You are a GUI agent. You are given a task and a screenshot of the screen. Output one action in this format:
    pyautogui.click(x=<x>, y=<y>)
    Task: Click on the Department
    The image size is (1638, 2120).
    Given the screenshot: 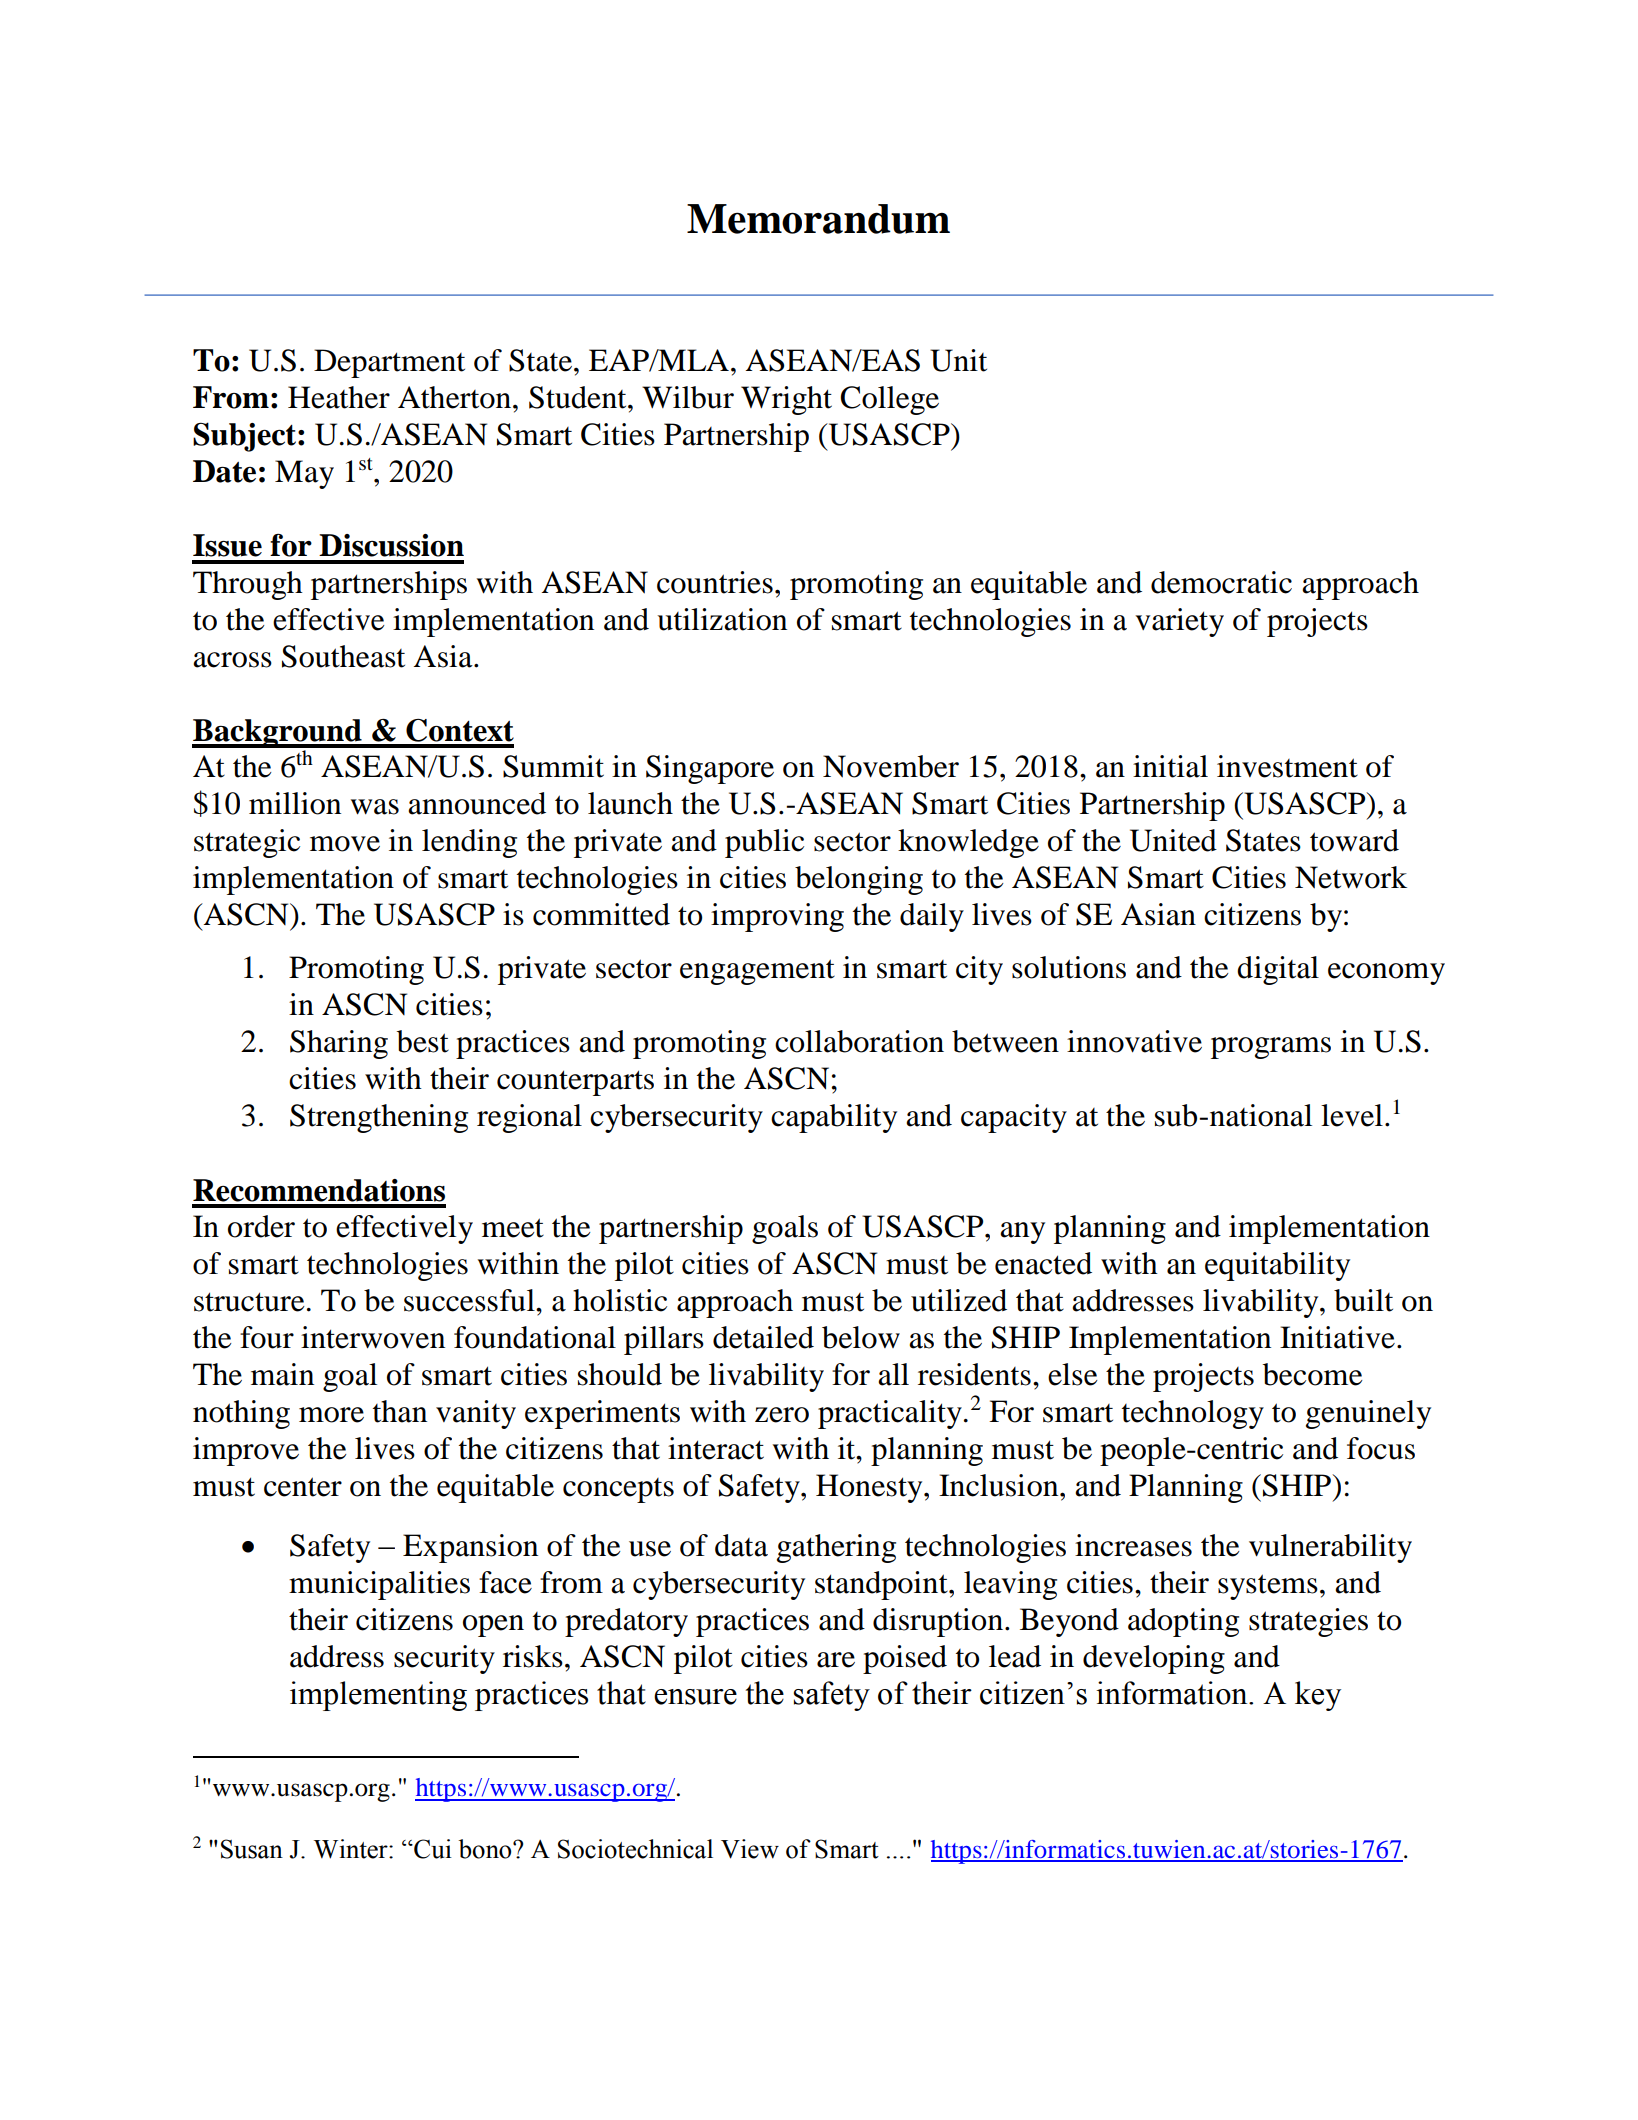 What is the action you would take?
    pyautogui.click(x=389, y=363)
